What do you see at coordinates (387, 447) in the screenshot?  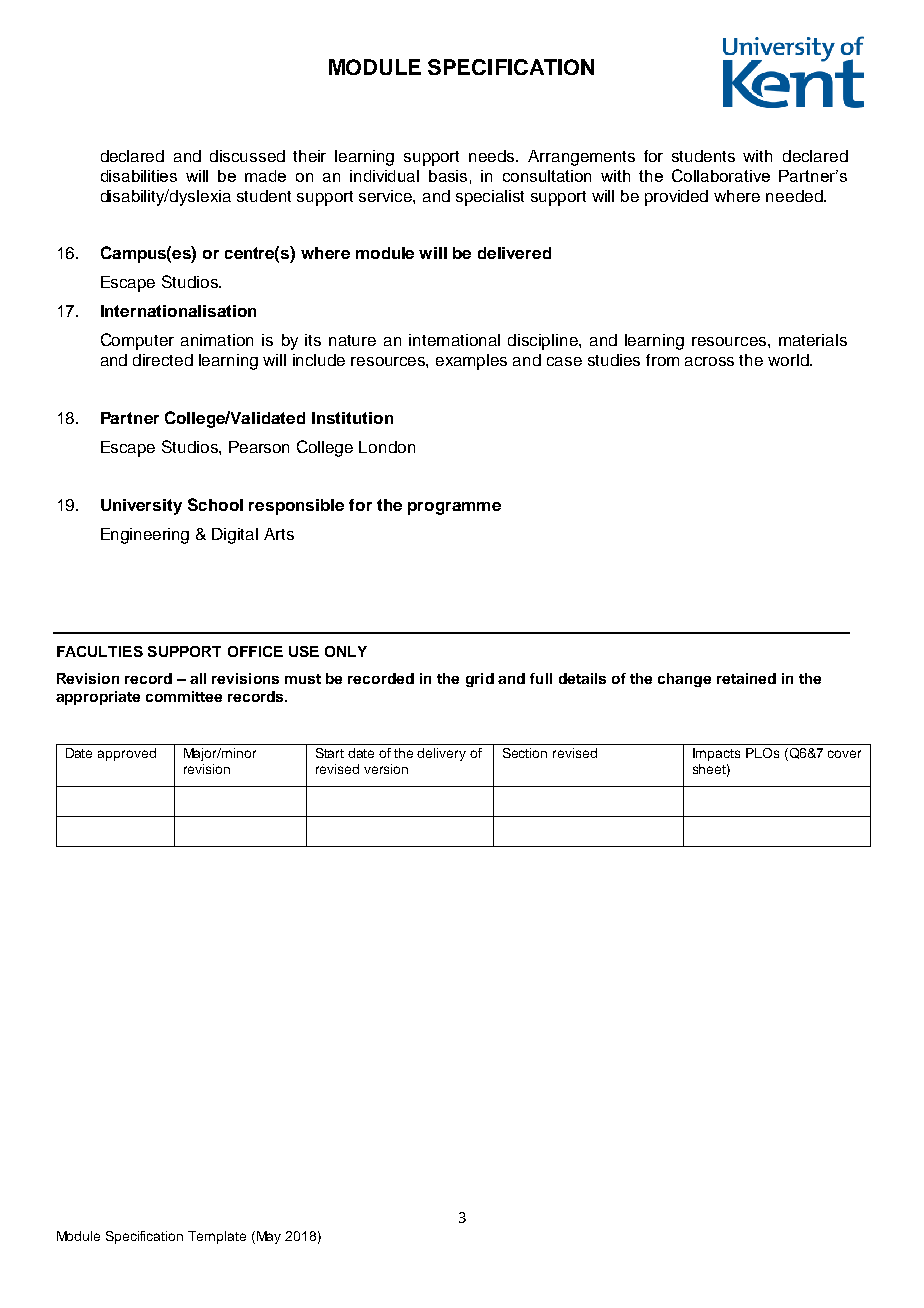 I see `London` at bounding box center [387, 447].
